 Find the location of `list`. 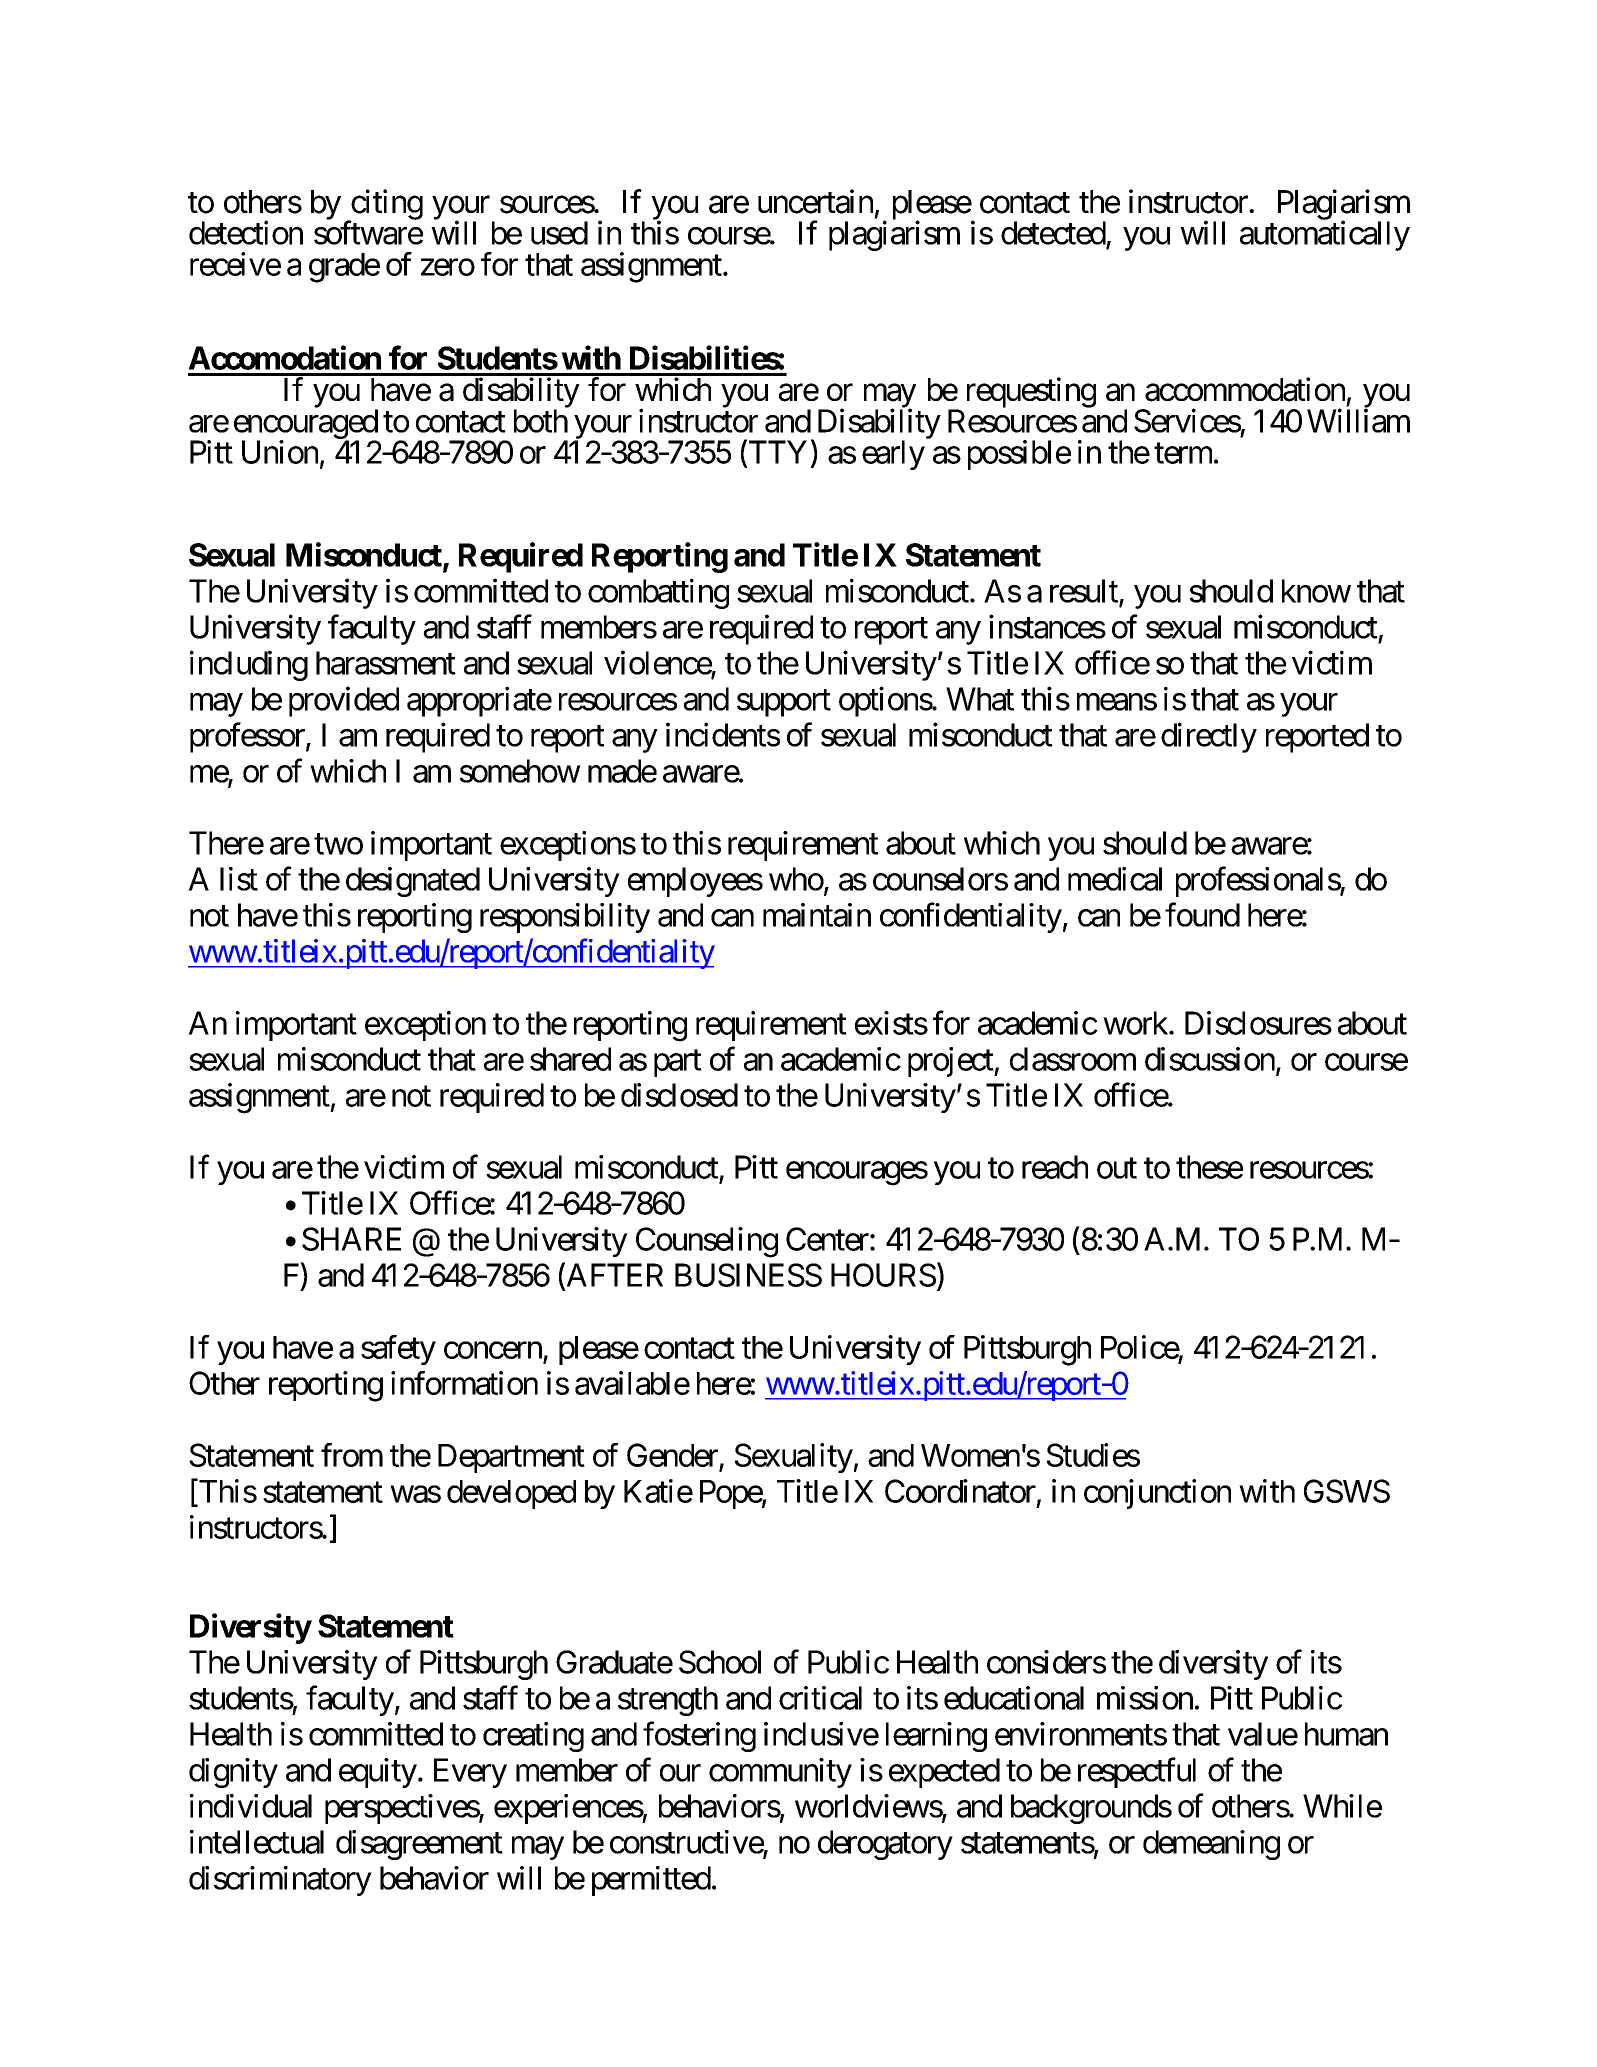

list is located at coordinates (239, 879).
